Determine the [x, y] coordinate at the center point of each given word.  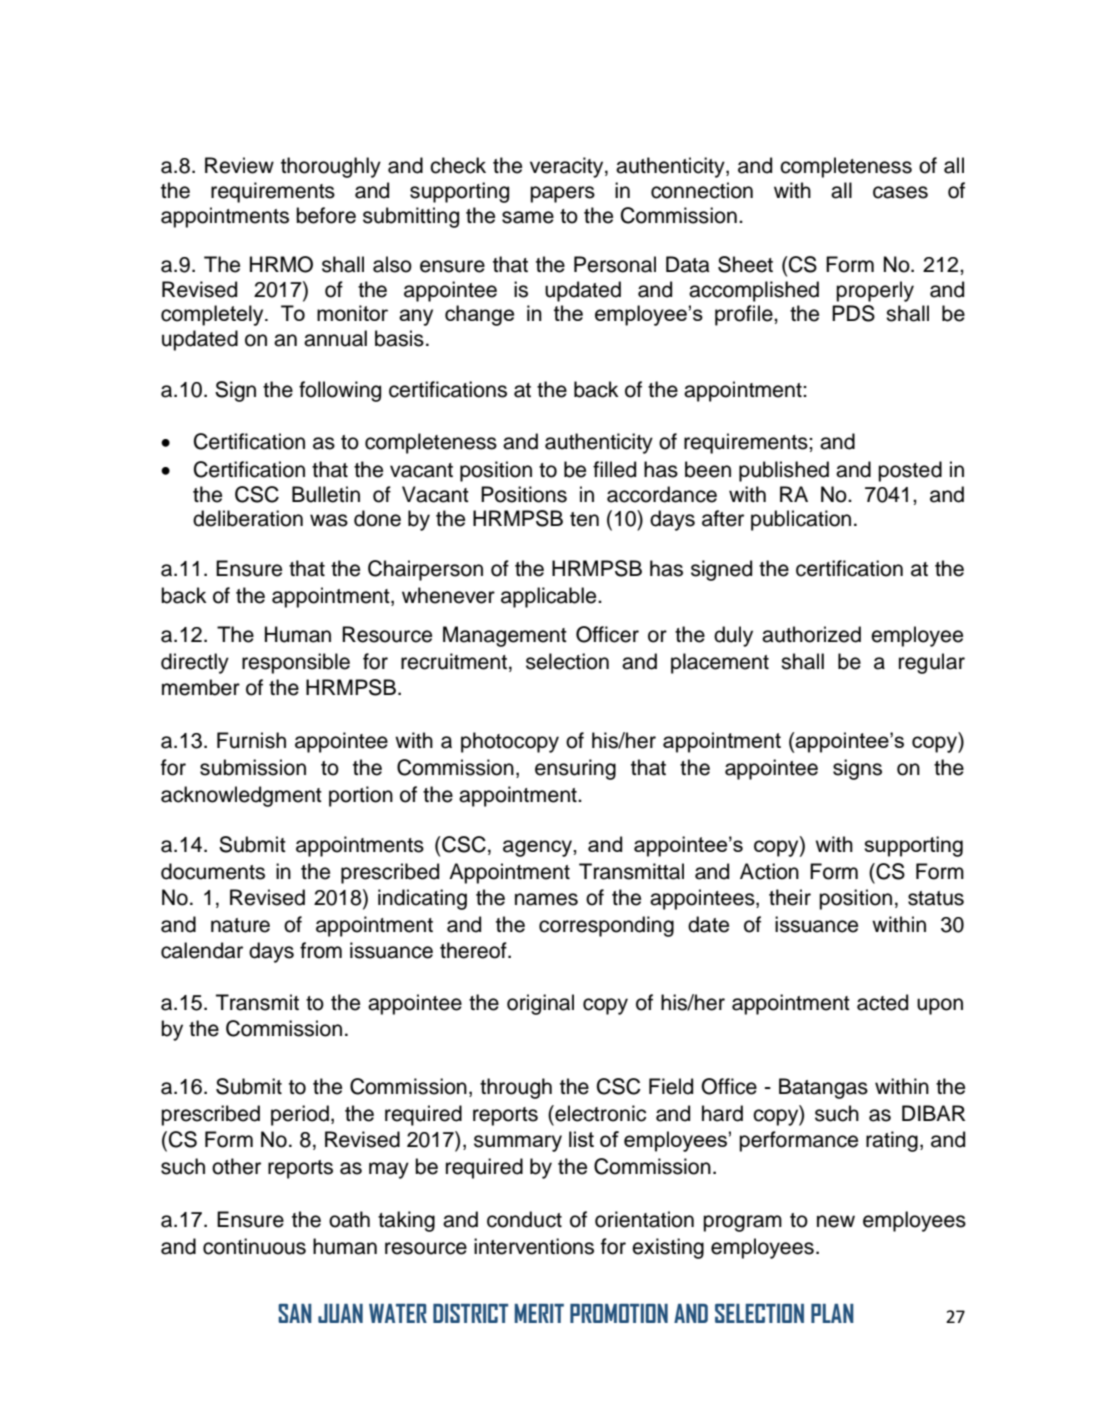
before [326, 215]
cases [900, 192]
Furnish [251, 740]
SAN [295, 1313]
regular [932, 663]
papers [562, 194]
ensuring [575, 769]
